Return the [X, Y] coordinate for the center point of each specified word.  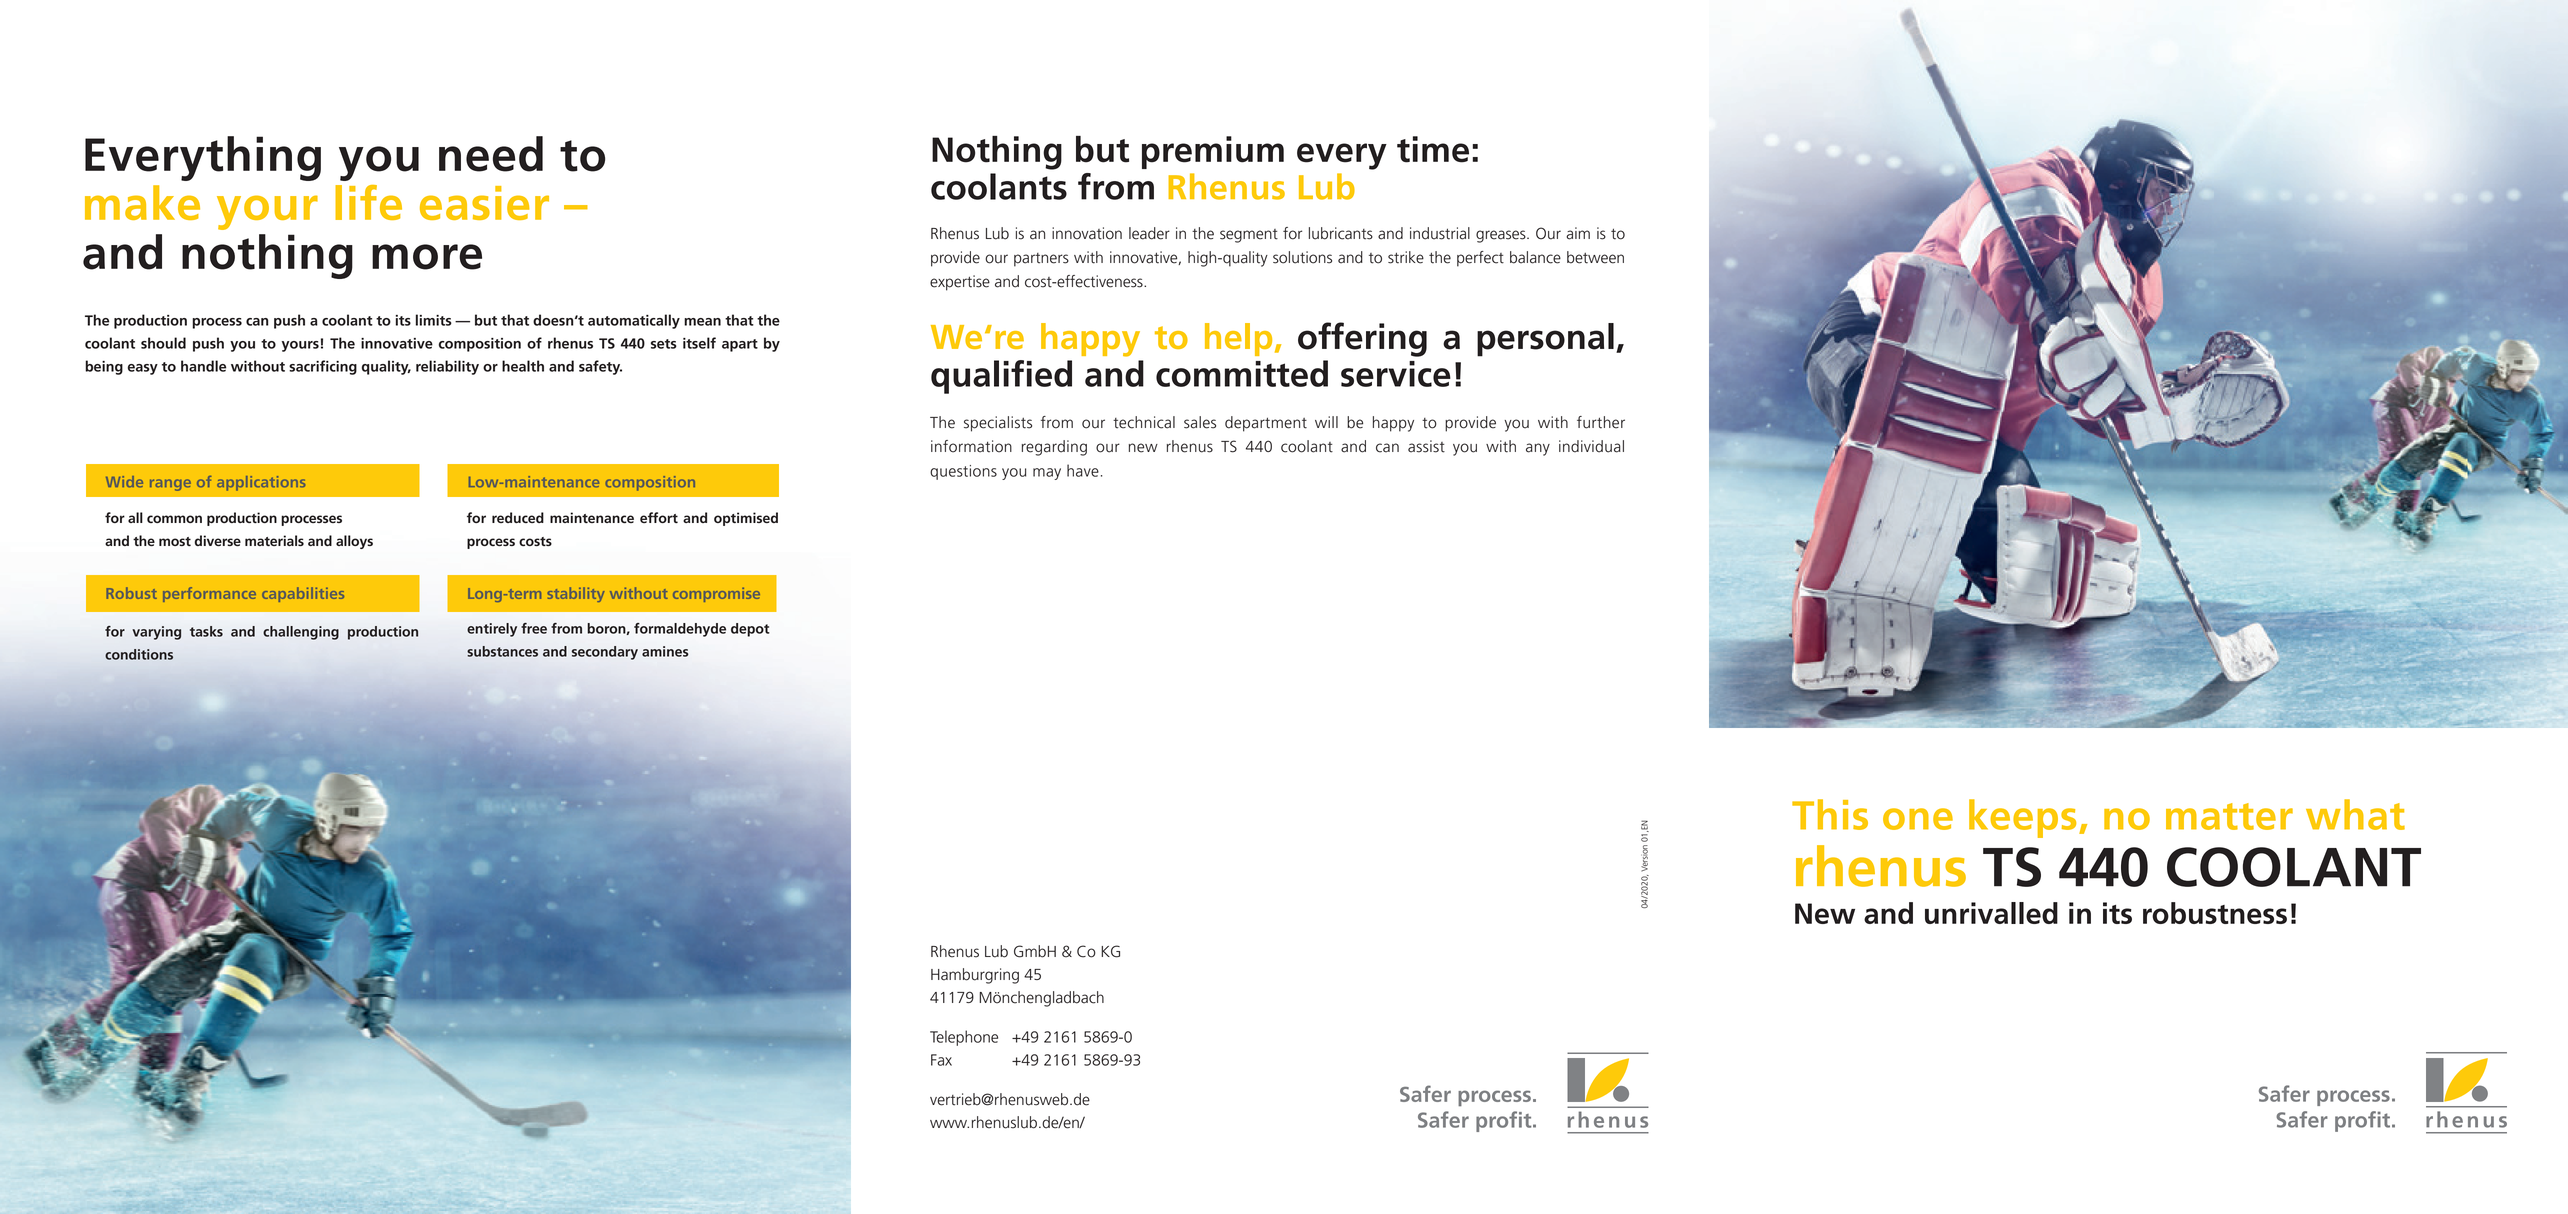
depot [750, 630]
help [1238, 339]
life [368, 202]
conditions [139, 654]
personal [1545, 340]
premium [1213, 152]
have [1083, 470]
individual [1591, 446]
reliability [447, 367]
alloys [354, 542]
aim [1578, 233]
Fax [941, 1060]
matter [2229, 816]
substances [502, 651]
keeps [2022, 818]
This [1830, 814]
